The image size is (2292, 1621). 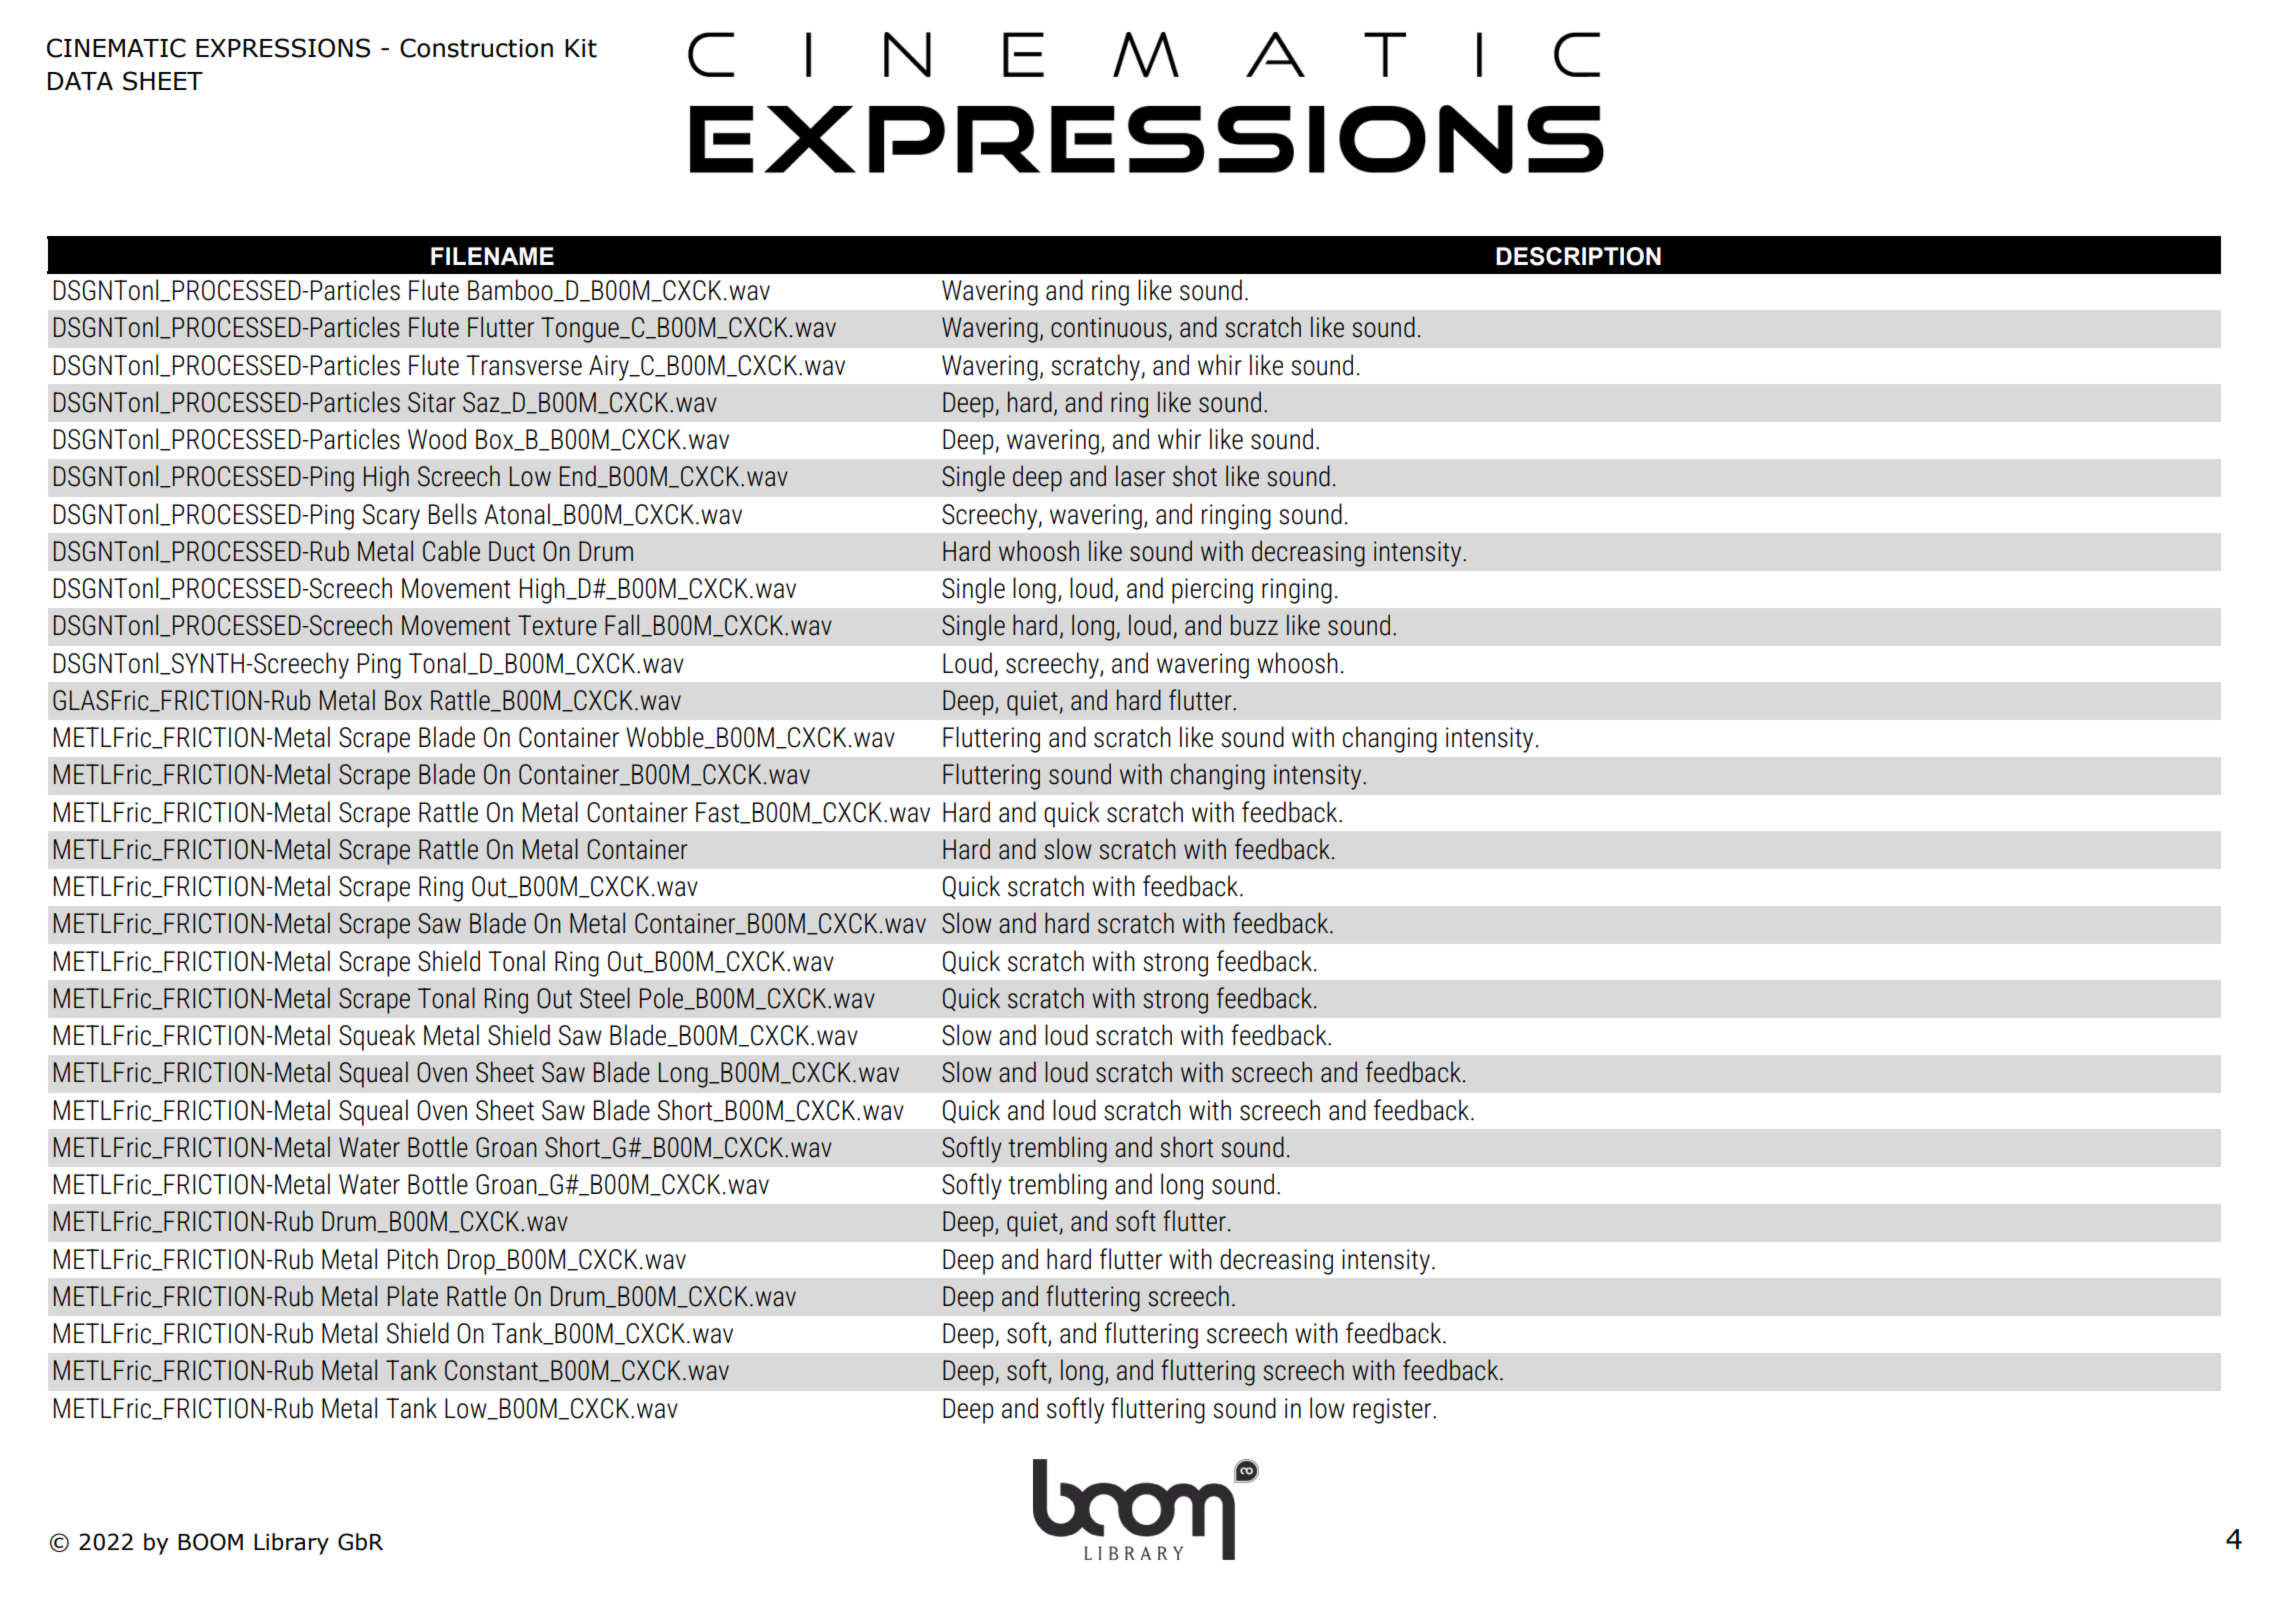 What do you see at coordinates (283, 48) in the screenshot?
I see `EXPRESSIONS` at bounding box center [283, 48].
